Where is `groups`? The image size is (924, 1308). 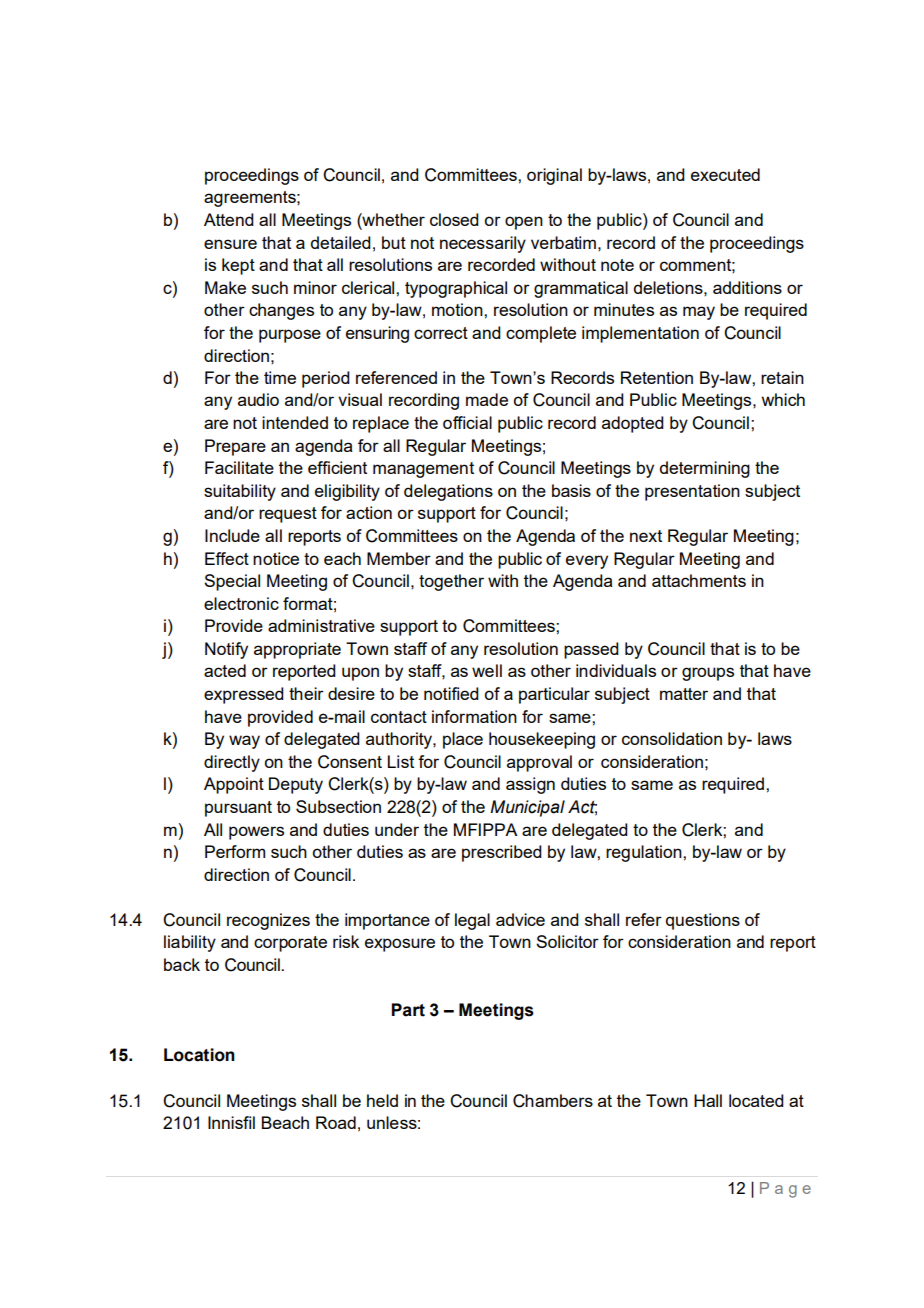 groups is located at coordinates (708, 674).
